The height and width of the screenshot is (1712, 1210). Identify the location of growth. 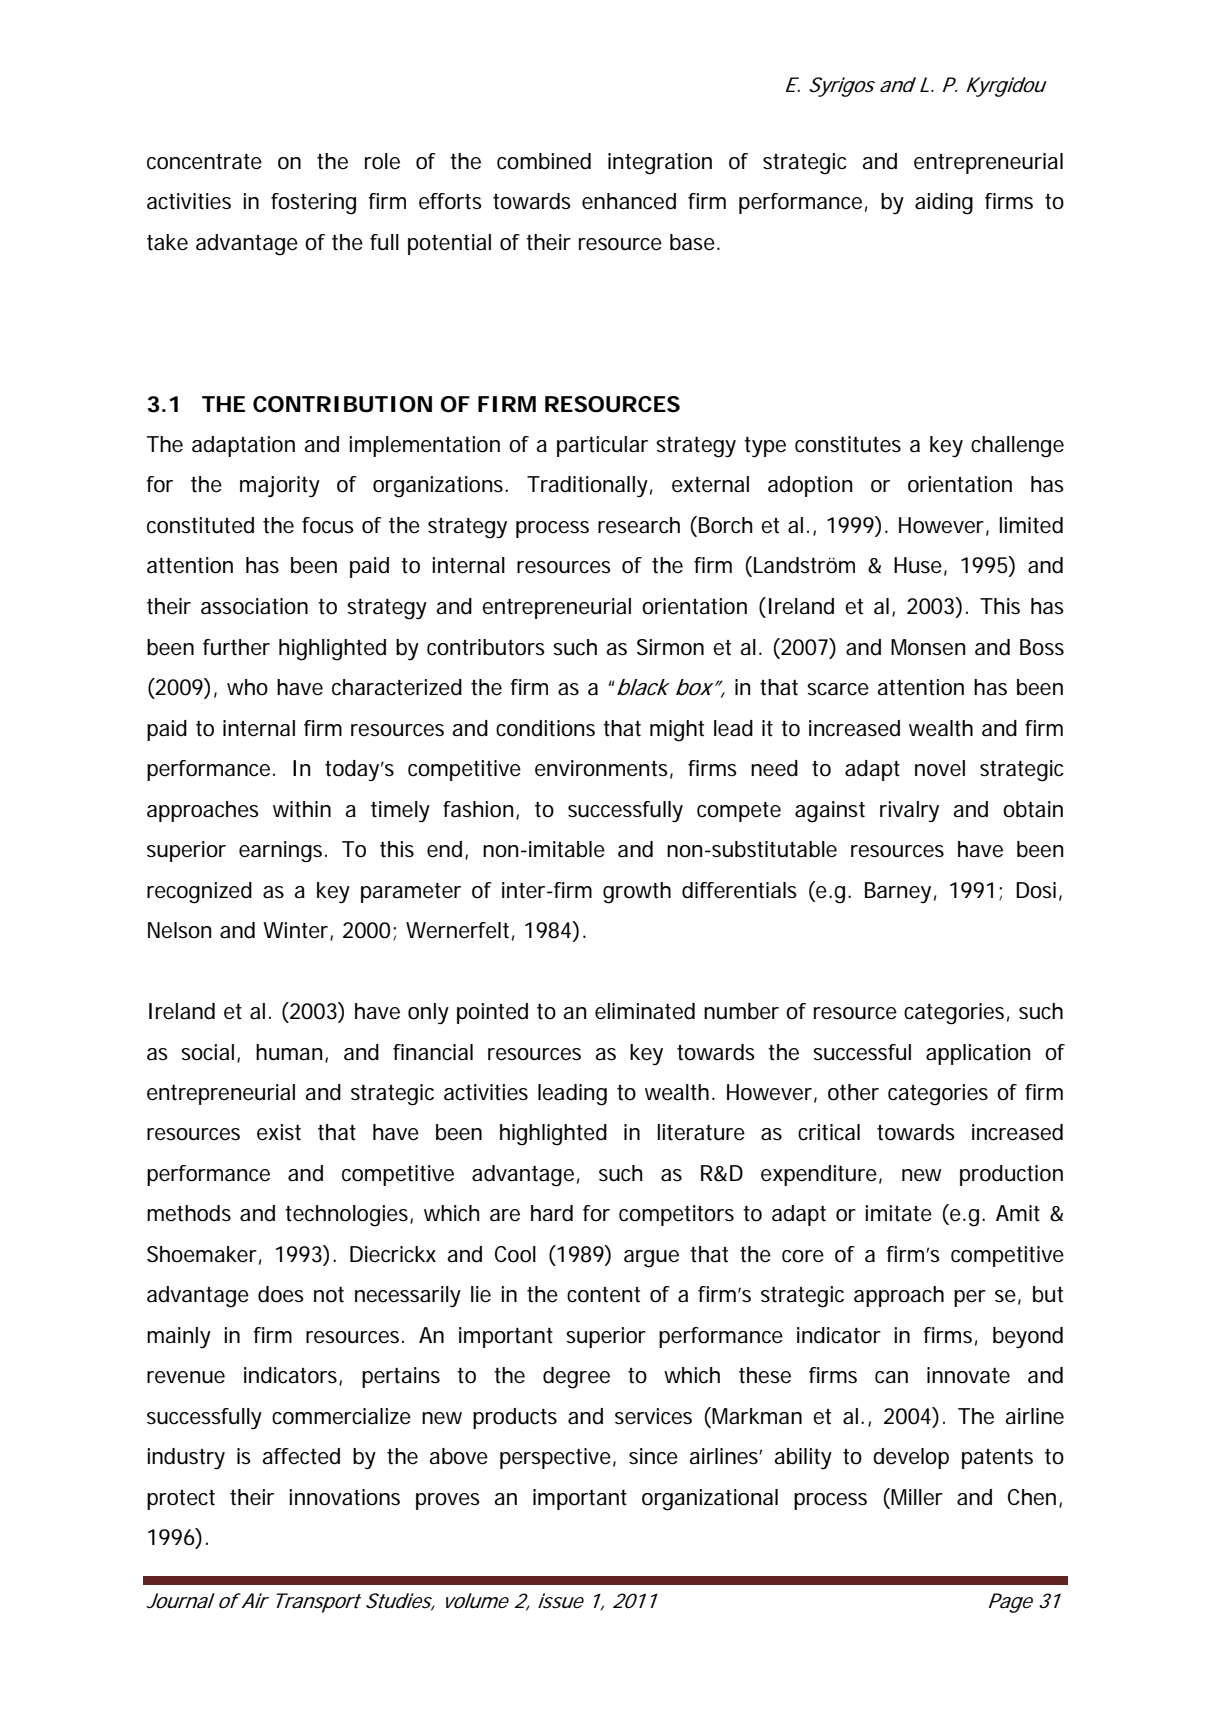
(637, 893).
